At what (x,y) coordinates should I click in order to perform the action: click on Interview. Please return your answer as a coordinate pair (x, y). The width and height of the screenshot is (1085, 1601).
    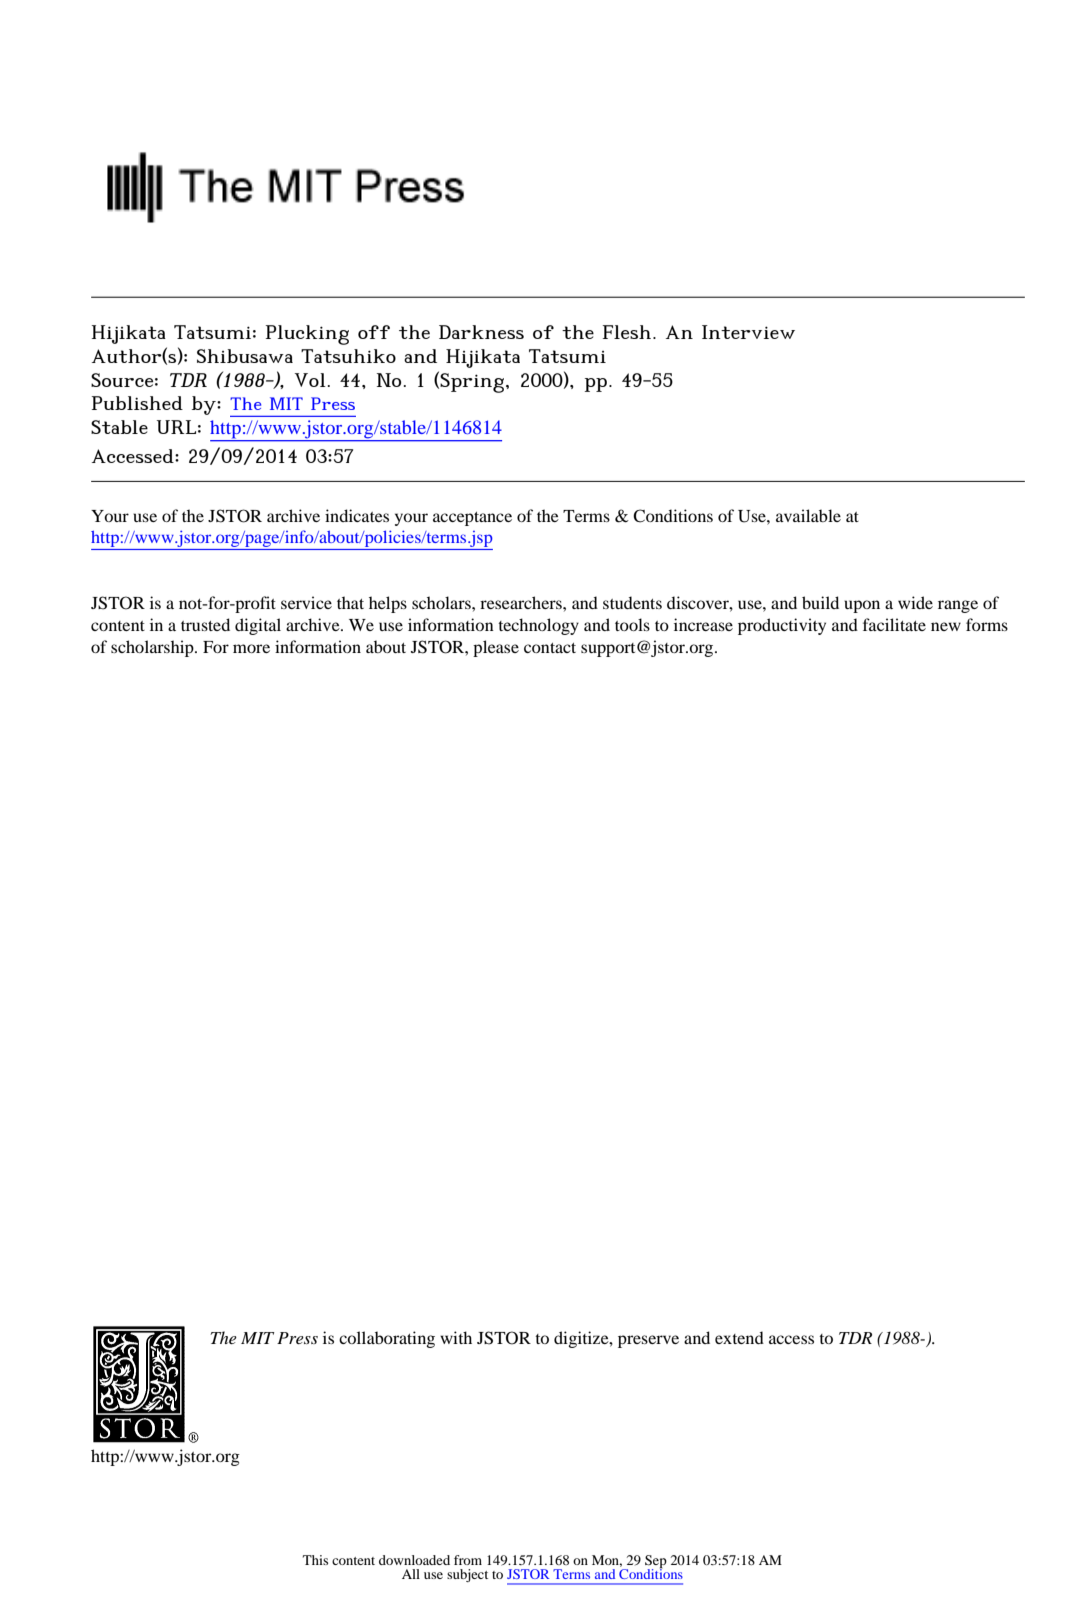
    Looking at the image, I should click on (748, 332).
